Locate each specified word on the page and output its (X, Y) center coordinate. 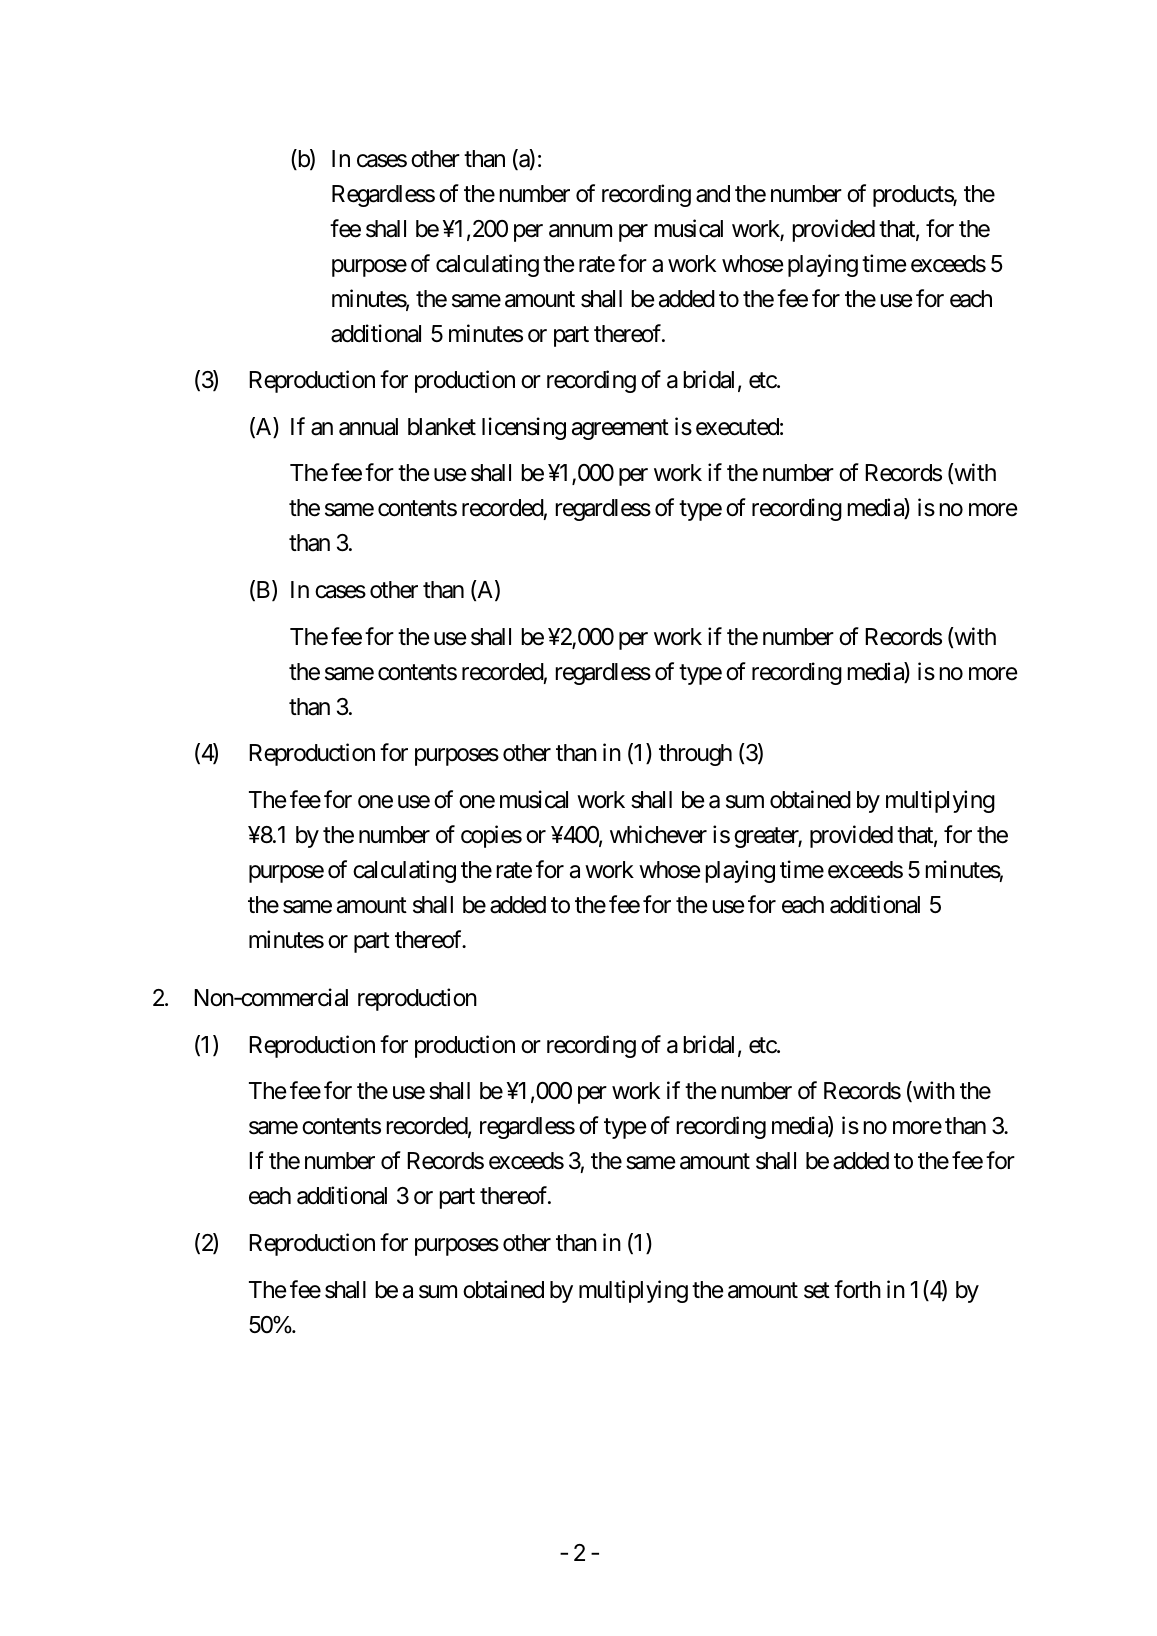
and (713, 194)
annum (580, 231)
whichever (658, 834)
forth (857, 1289)
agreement (620, 429)
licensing (524, 428)
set (817, 1290)
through (695, 755)
